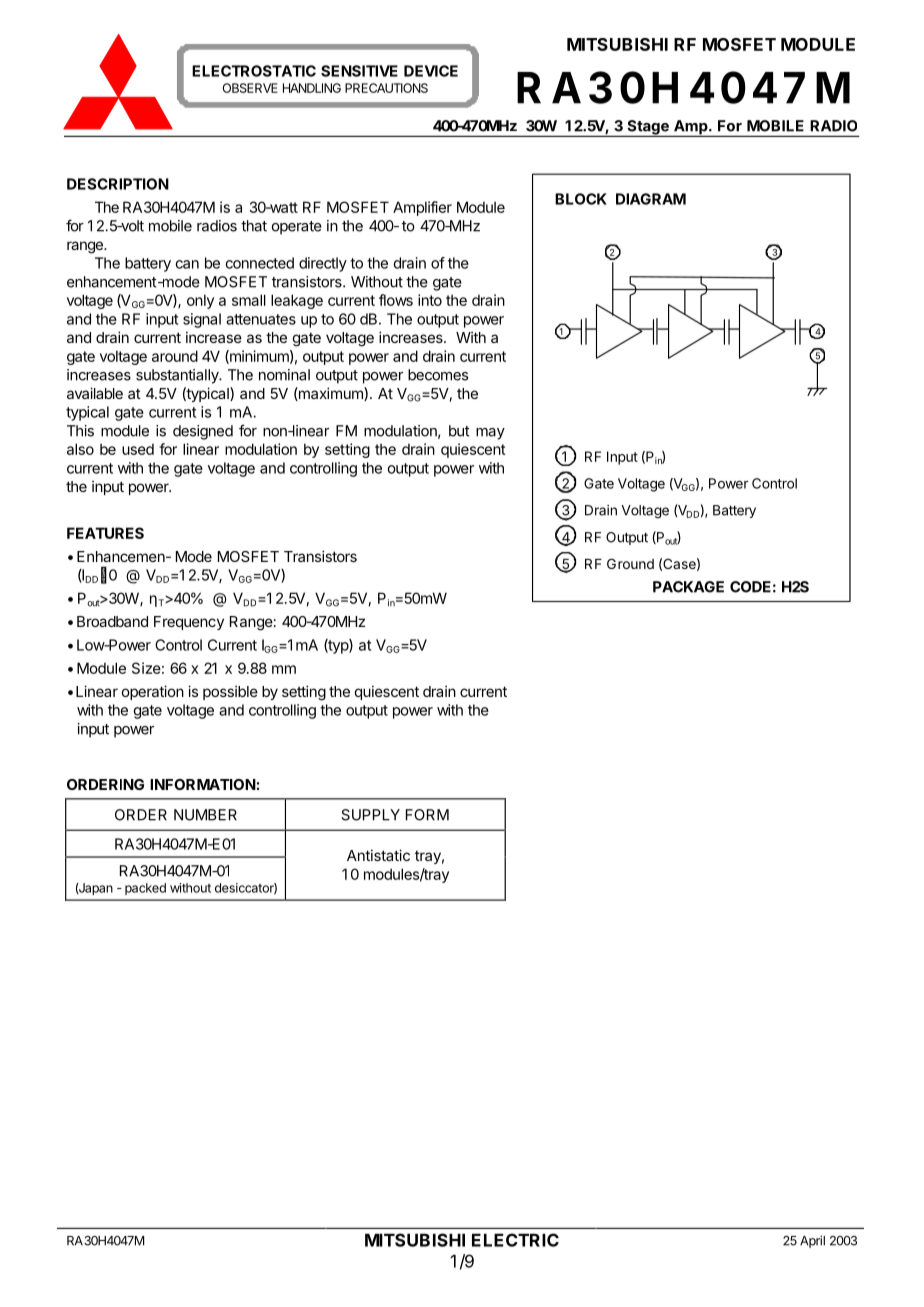  Describe the element at coordinates (431, 71) in the screenshot. I see `DEVICE` at that location.
